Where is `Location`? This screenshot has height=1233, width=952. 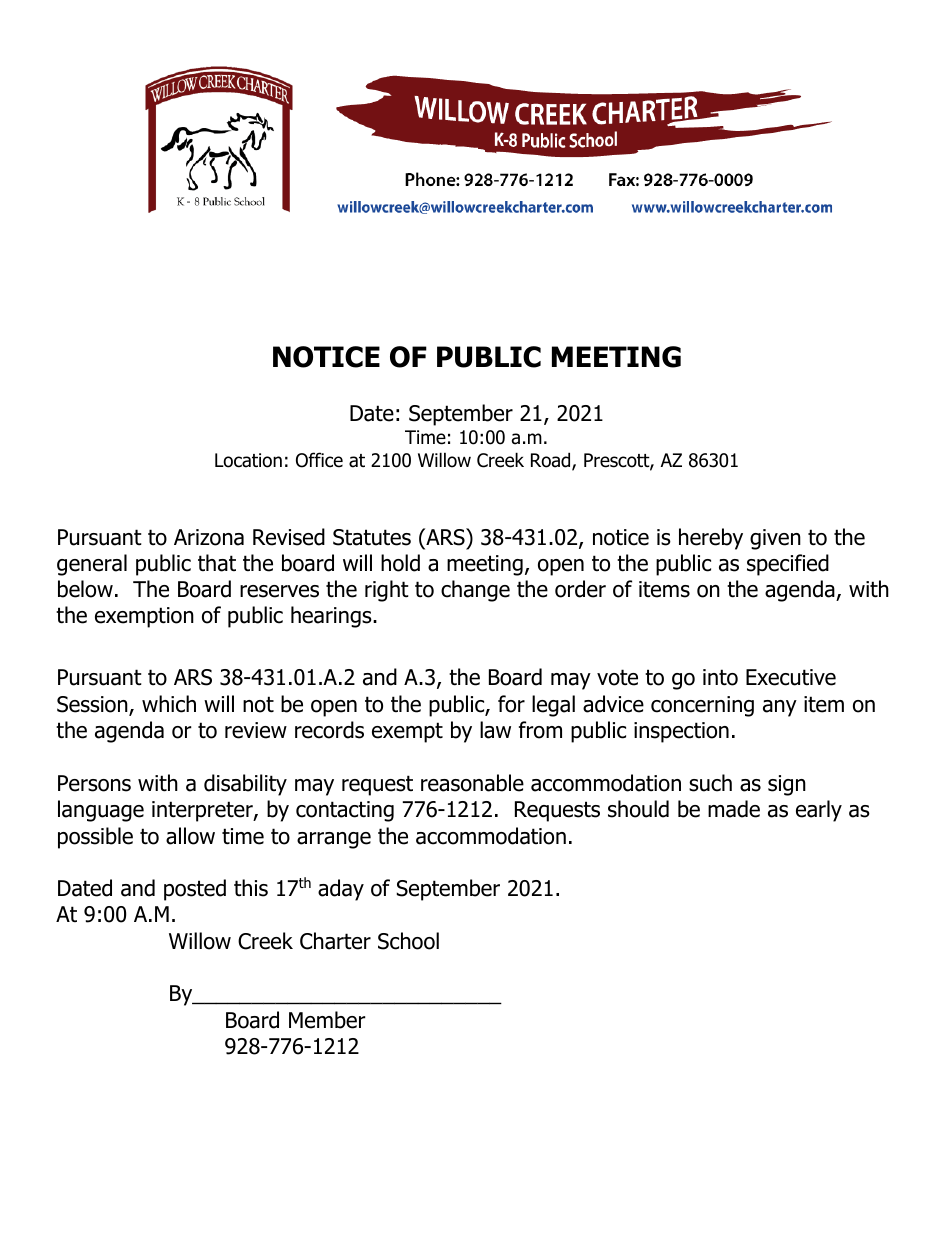 Location is located at coordinates (248, 460).
